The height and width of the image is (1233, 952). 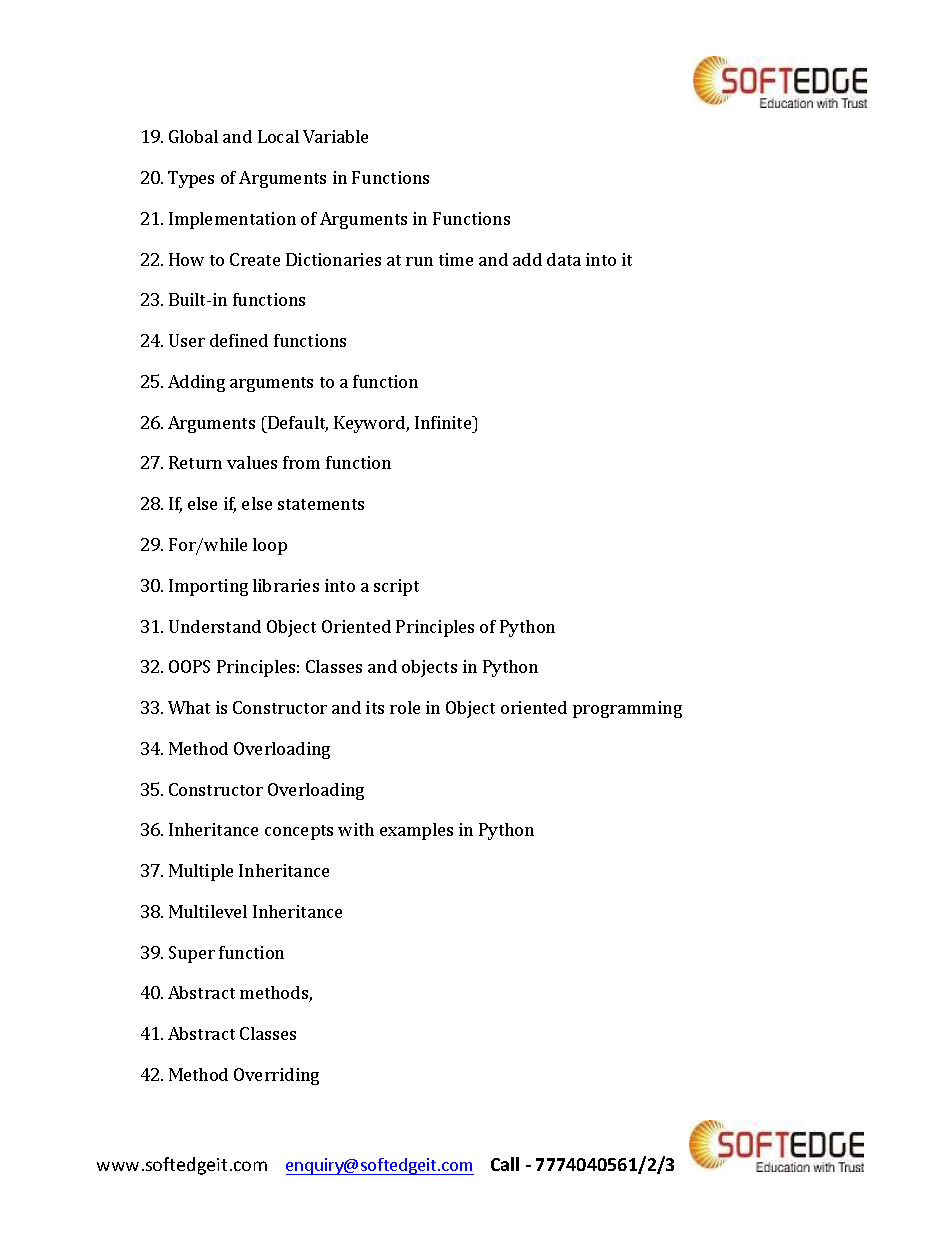 What do you see at coordinates (505, 1164) in the image?
I see `Call` at bounding box center [505, 1164].
